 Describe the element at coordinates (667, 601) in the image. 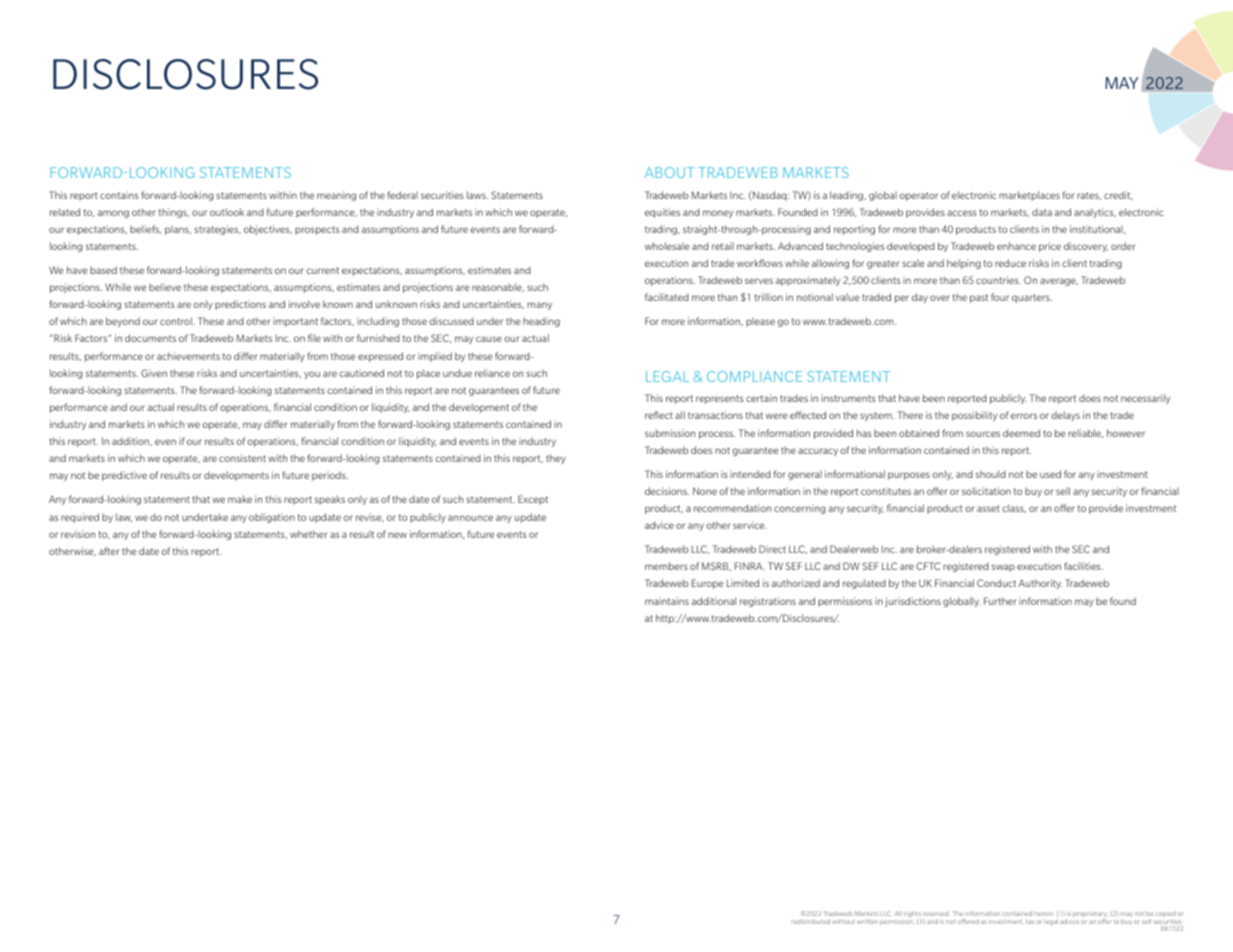

I see `maintains` at that location.
